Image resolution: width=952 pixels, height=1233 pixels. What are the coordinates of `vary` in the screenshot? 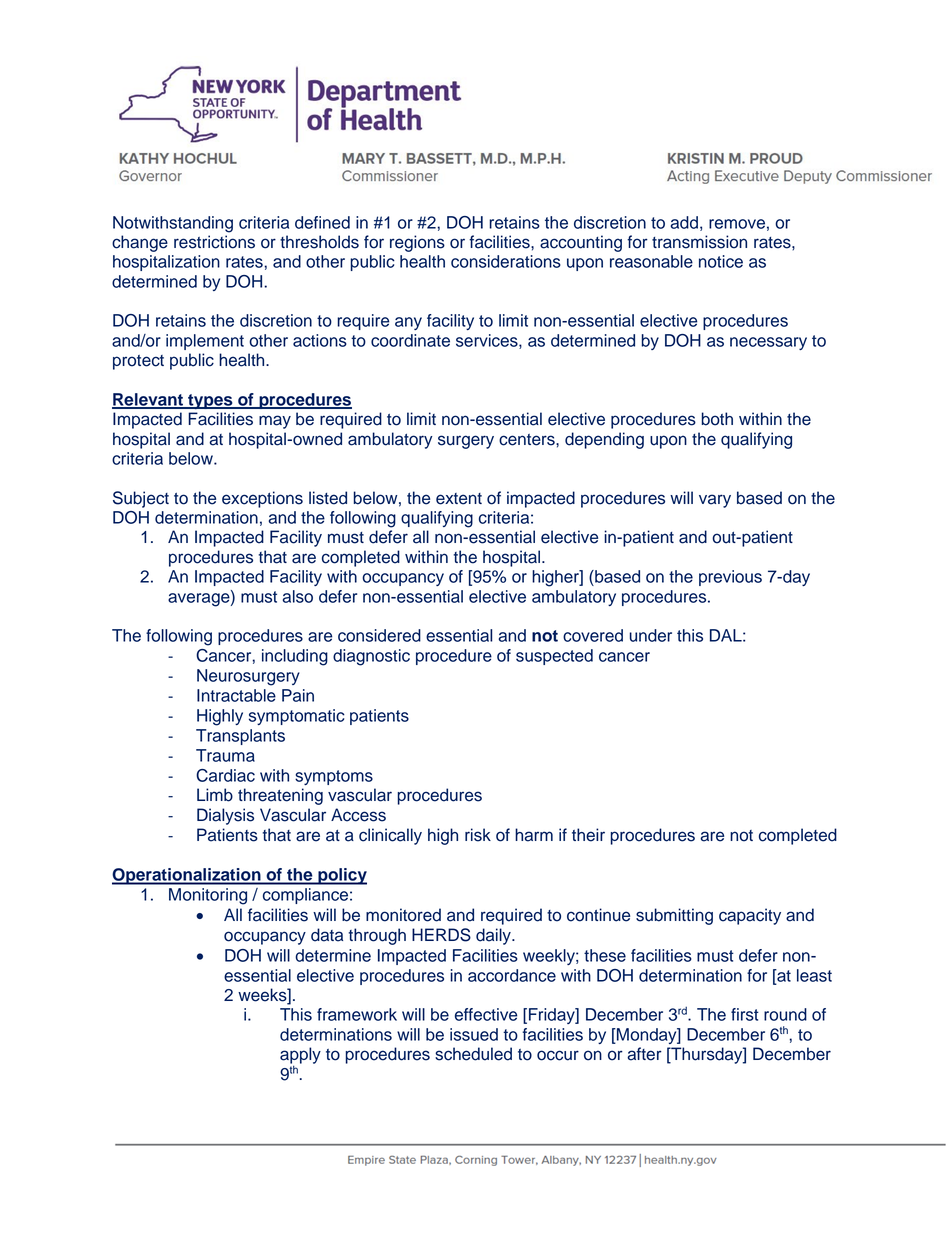 It's located at (715, 501).
